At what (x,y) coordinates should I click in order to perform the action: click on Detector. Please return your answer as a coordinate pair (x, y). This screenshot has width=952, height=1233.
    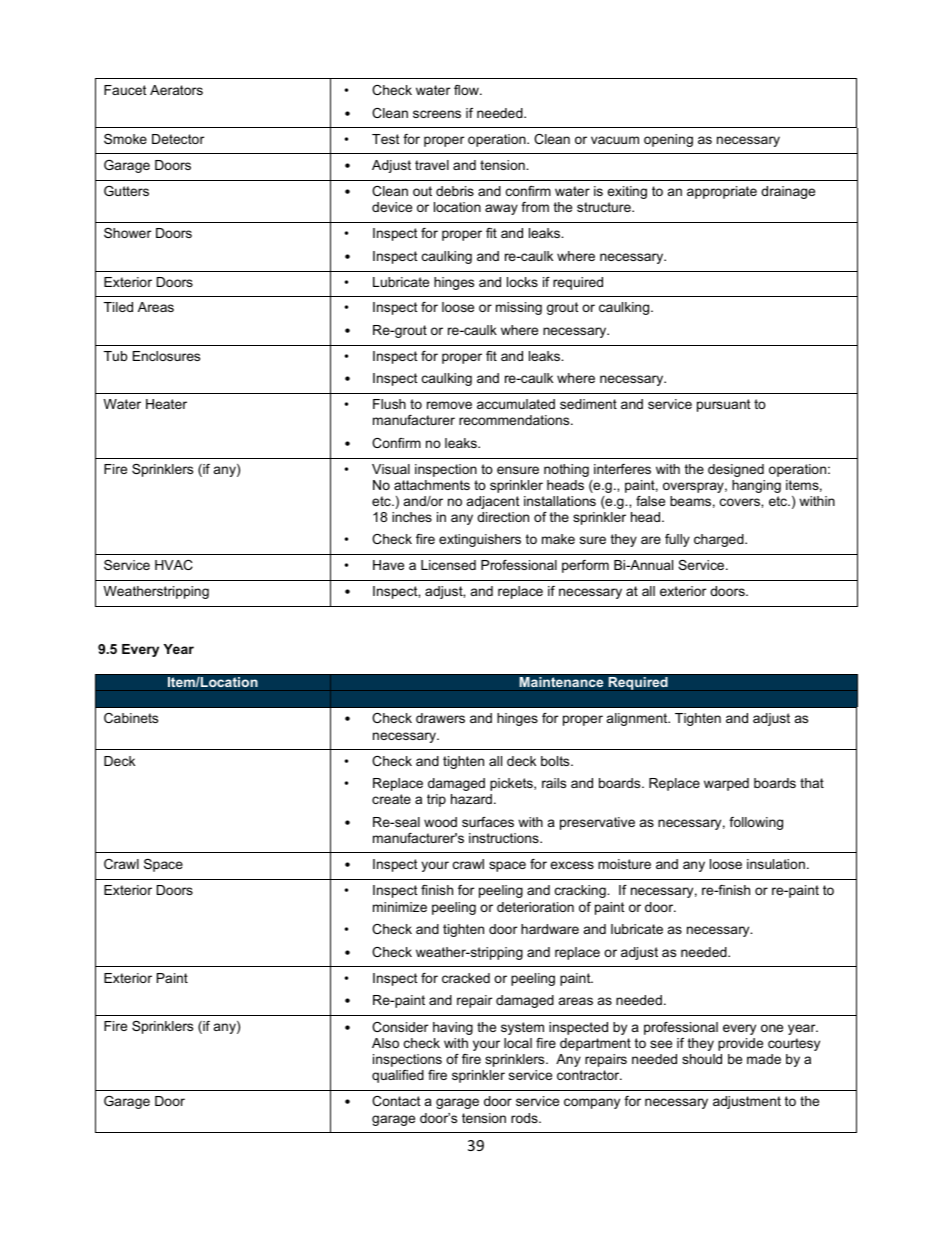
    Looking at the image, I should click on (178, 139).
